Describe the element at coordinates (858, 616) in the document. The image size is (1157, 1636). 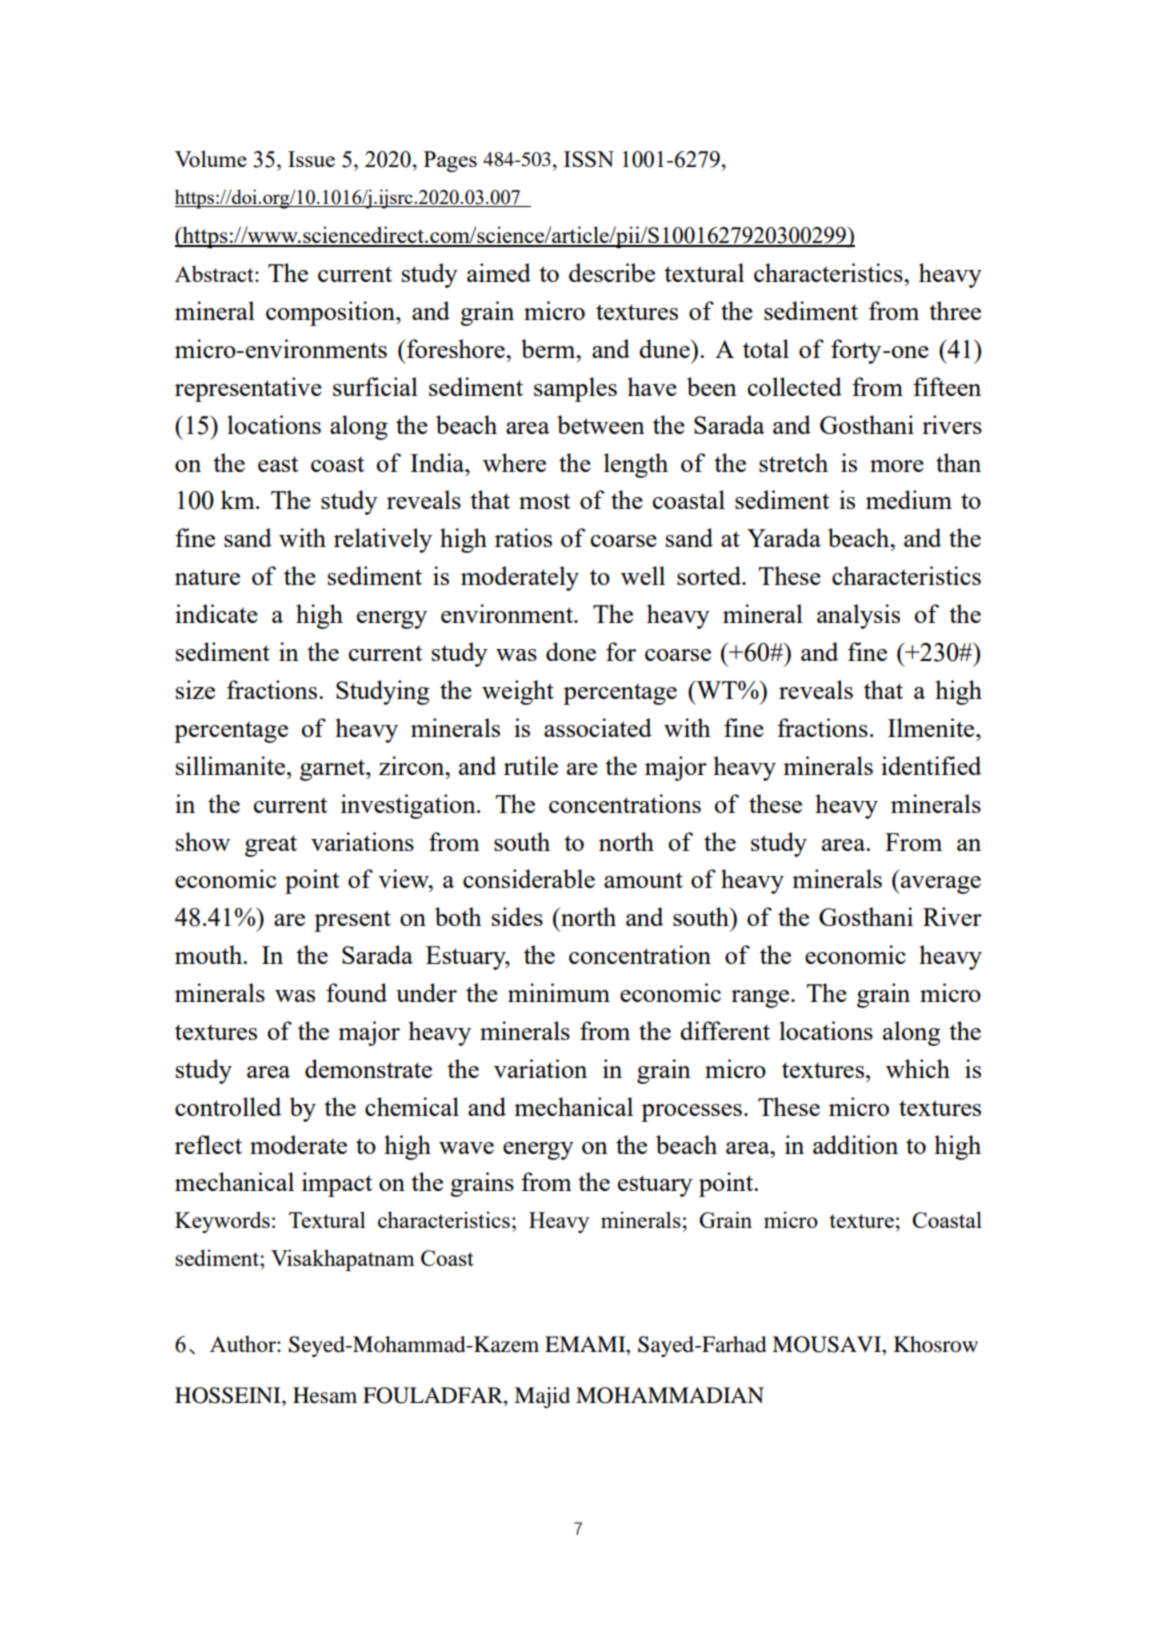
I see `analysis` at that location.
